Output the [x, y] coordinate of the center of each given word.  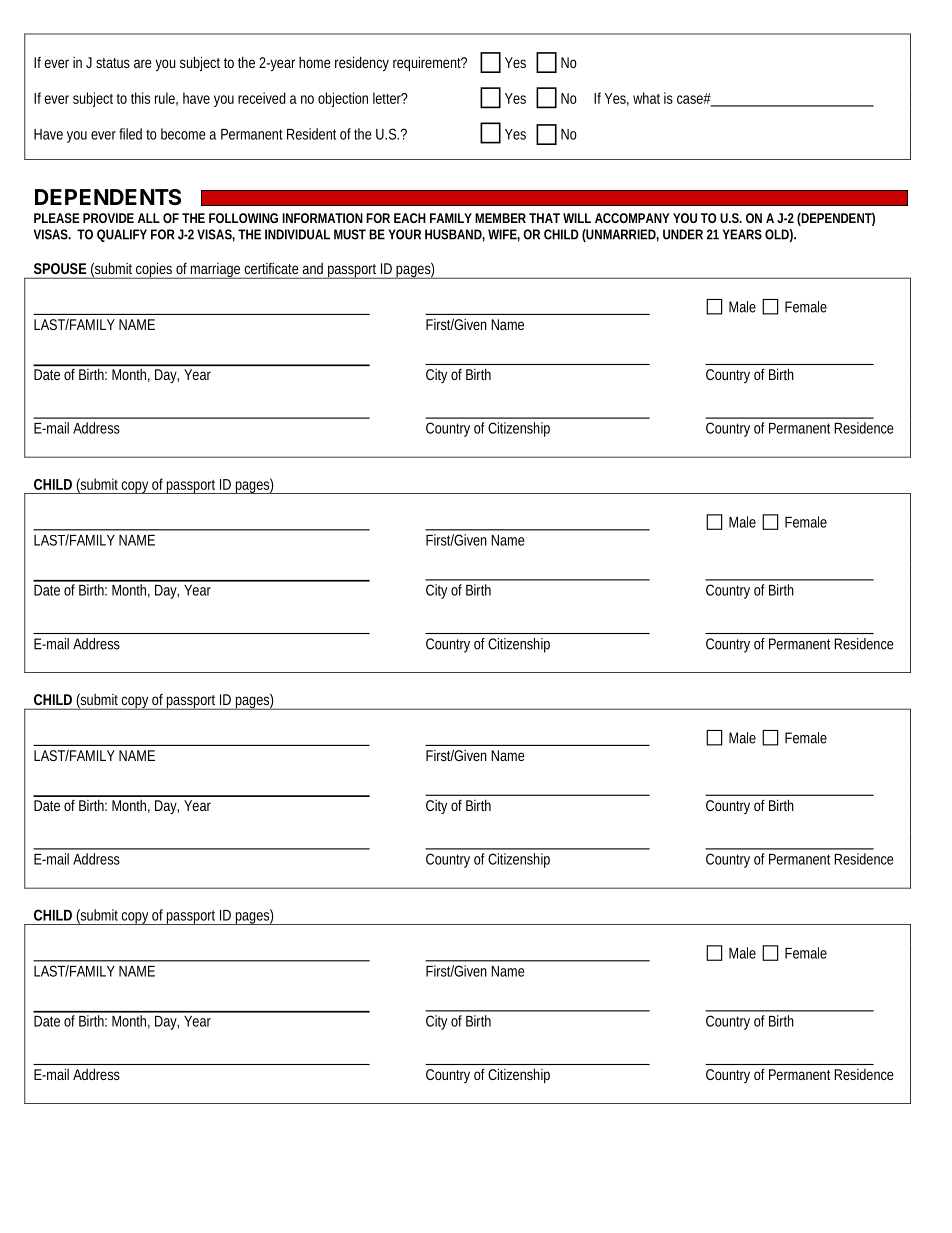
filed [130, 134]
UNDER [683, 234]
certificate [271, 268]
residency [362, 64]
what [646, 98]
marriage [216, 271]
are [143, 63]
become [183, 134]
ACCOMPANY [632, 218]
